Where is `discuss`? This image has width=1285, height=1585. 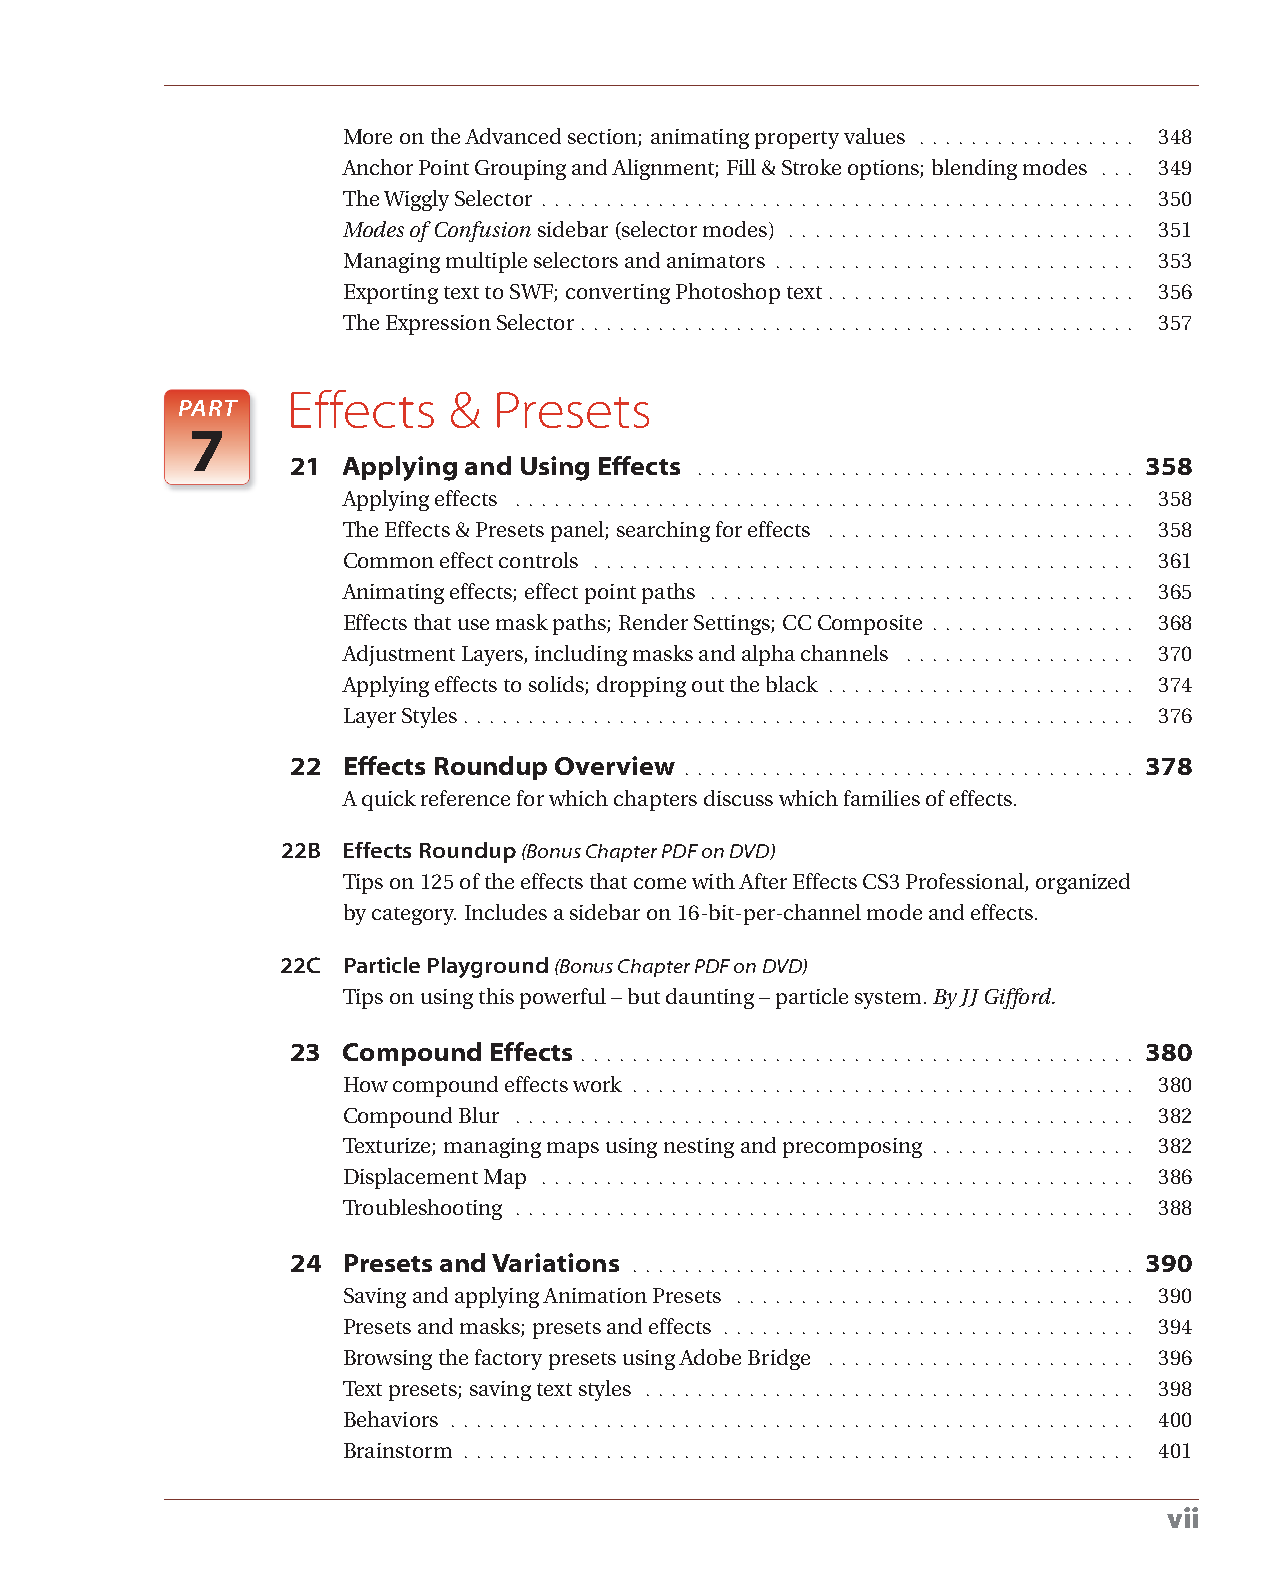 discuss is located at coordinates (738, 798).
